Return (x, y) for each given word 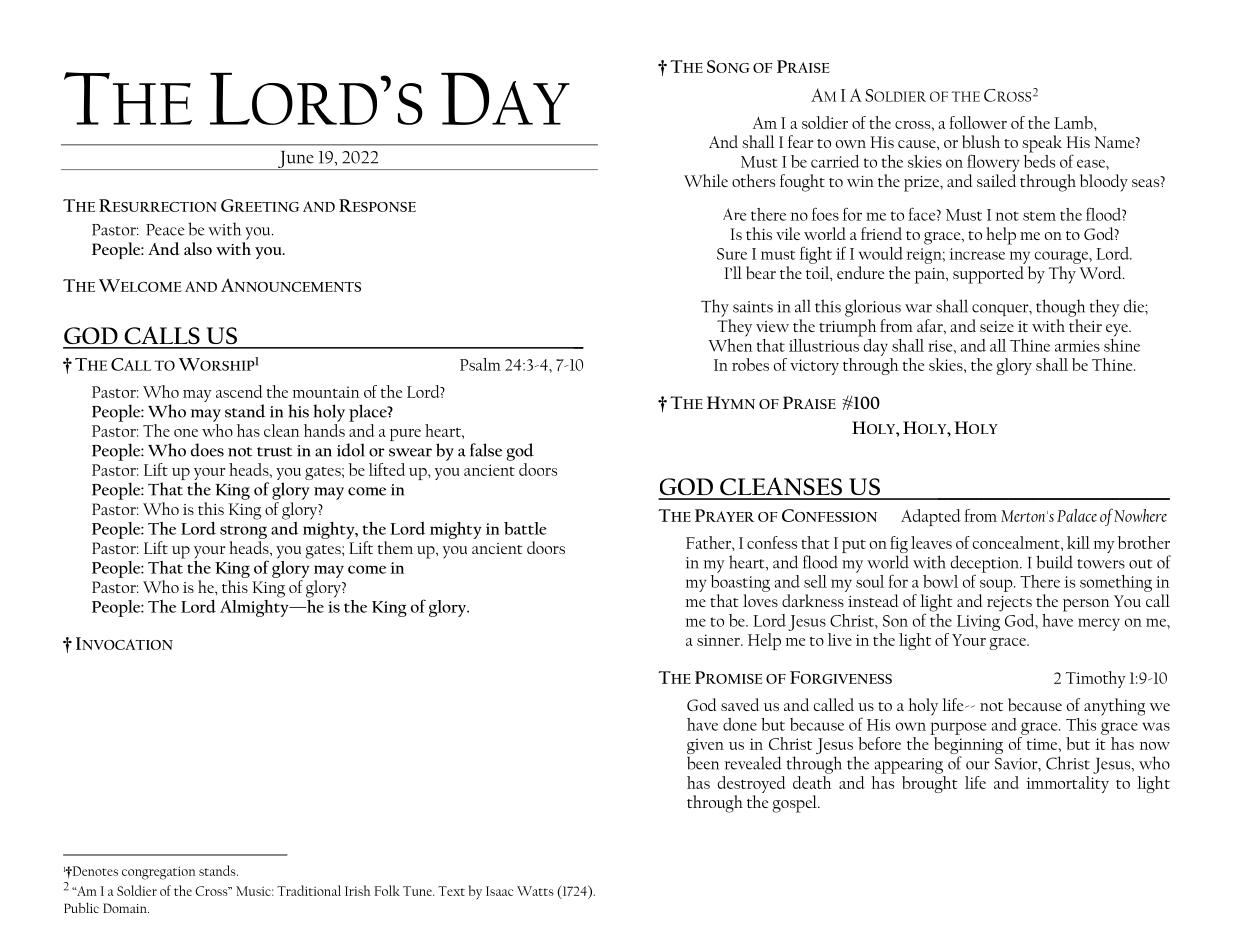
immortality (1067, 783)
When (731, 344)
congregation (159, 873)
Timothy (1096, 679)
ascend (239, 391)
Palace (1077, 515)
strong (243, 532)
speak (1042, 144)
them (395, 547)
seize (997, 326)
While (706, 180)
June (295, 160)
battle (525, 528)
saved (740, 704)
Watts (535, 891)
